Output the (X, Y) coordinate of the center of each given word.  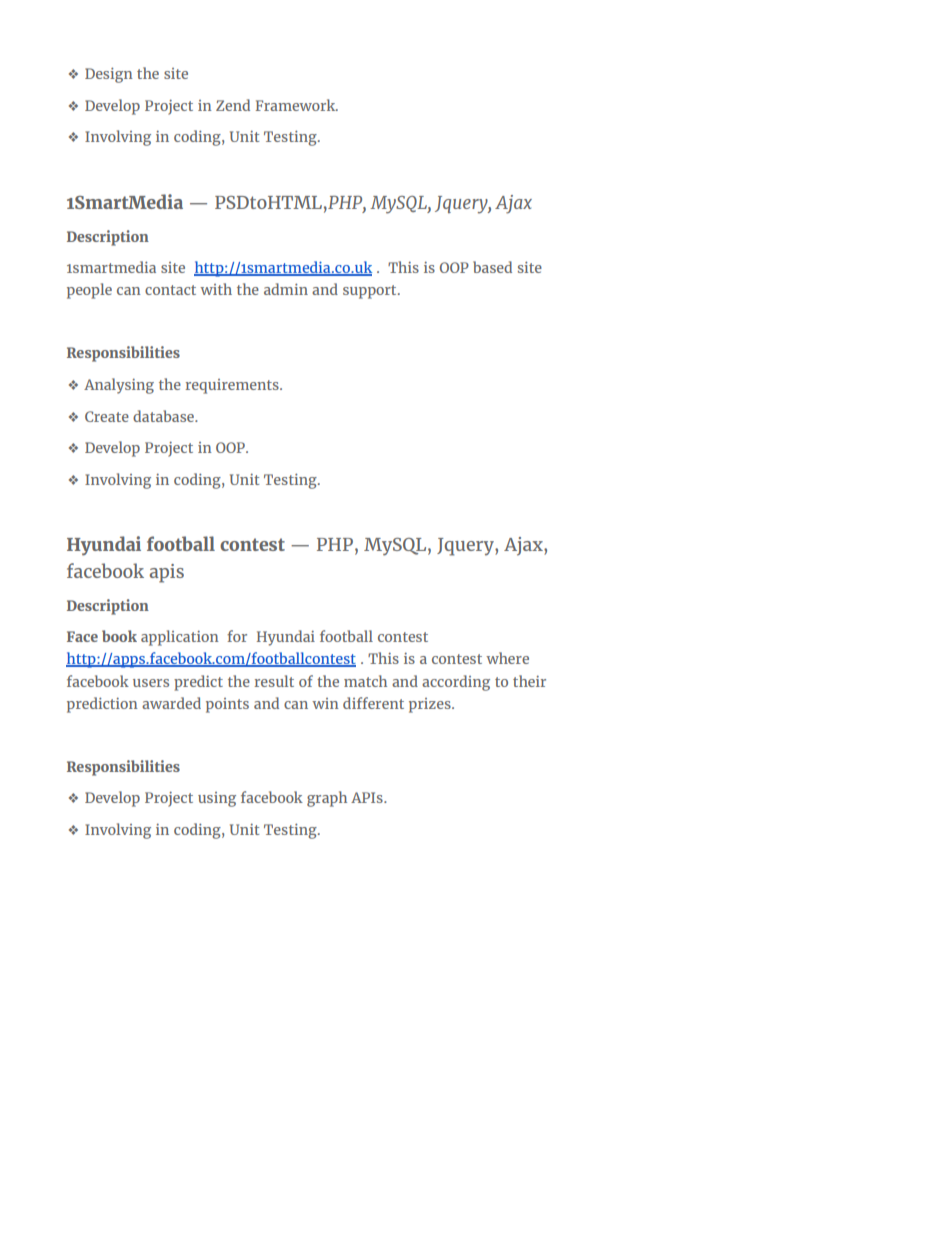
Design (109, 75)
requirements (233, 386)
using (217, 799)
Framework (297, 105)
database (164, 416)
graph (327, 799)
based (492, 267)
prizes (431, 705)
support (371, 292)
